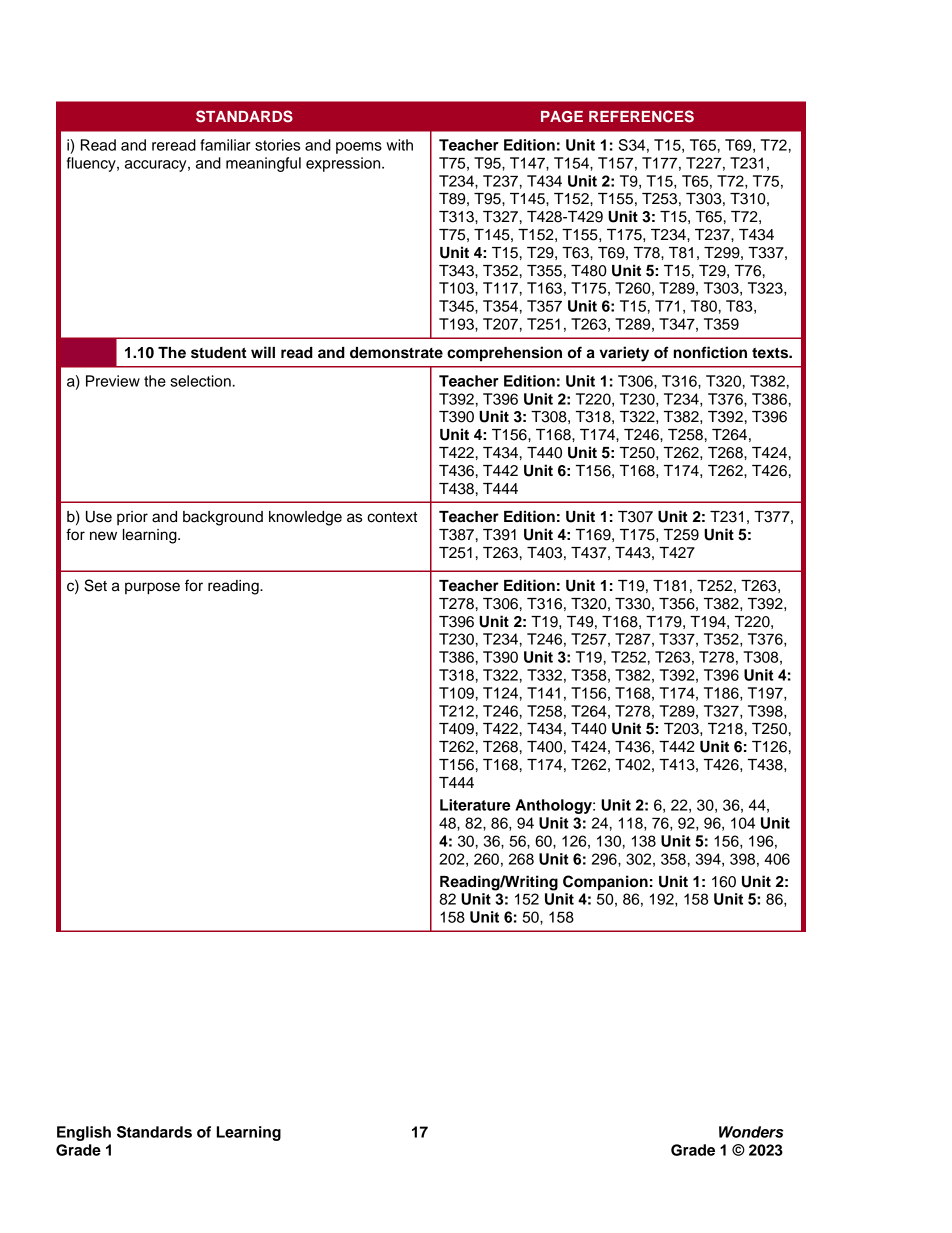  Describe the element at coordinates (605, 883) in the screenshot. I see `Companion` at that location.
